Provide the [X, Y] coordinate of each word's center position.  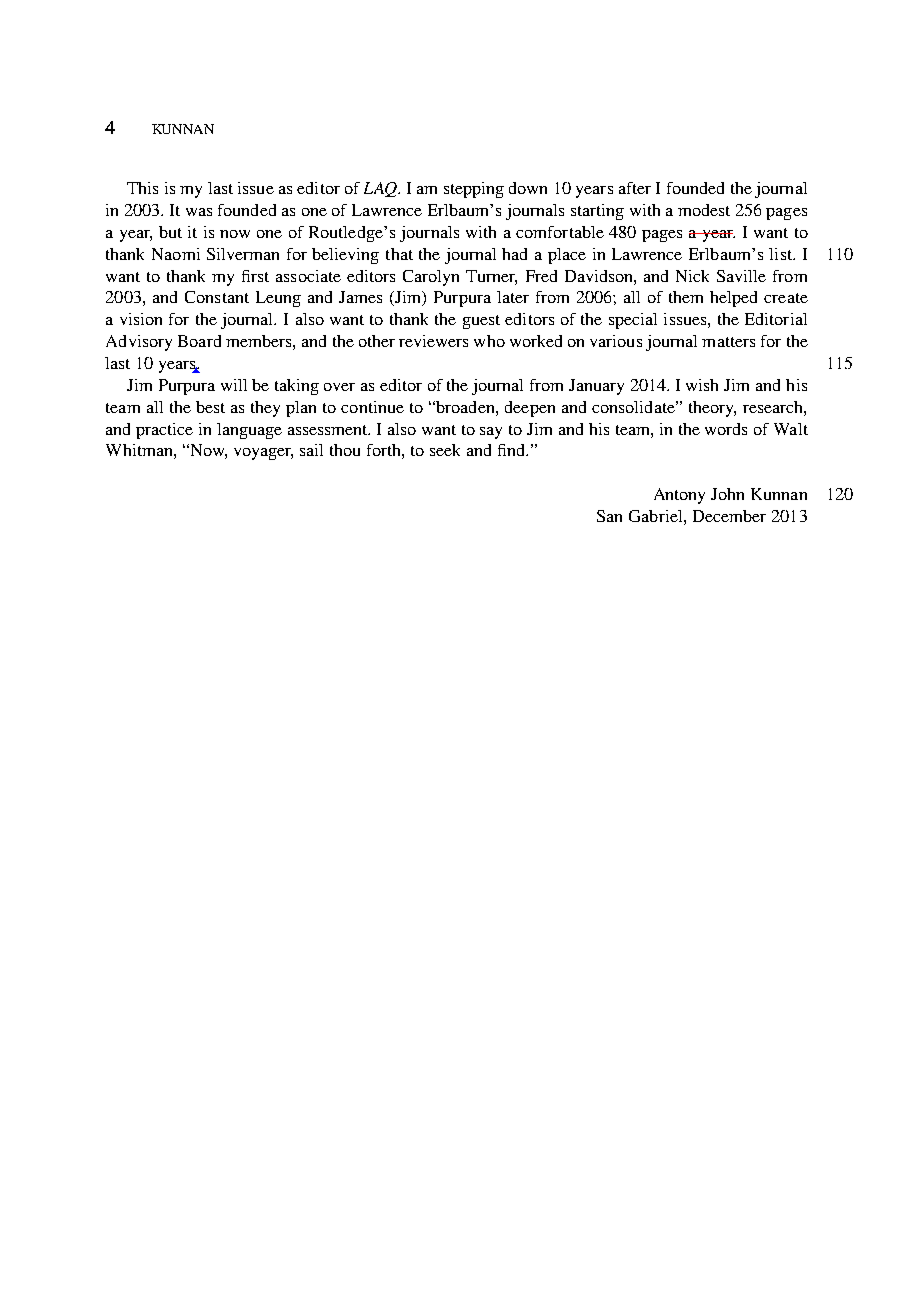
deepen [530, 409]
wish [702, 385]
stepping [474, 190]
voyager [263, 454]
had [514, 254]
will [234, 385]
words [726, 429]
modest [704, 210]
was [199, 212]
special [633, 321]
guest [481, 322]
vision [141, 319]
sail [311, 450]
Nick [692, 276]
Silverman [243, 254]
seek [445, 450]
